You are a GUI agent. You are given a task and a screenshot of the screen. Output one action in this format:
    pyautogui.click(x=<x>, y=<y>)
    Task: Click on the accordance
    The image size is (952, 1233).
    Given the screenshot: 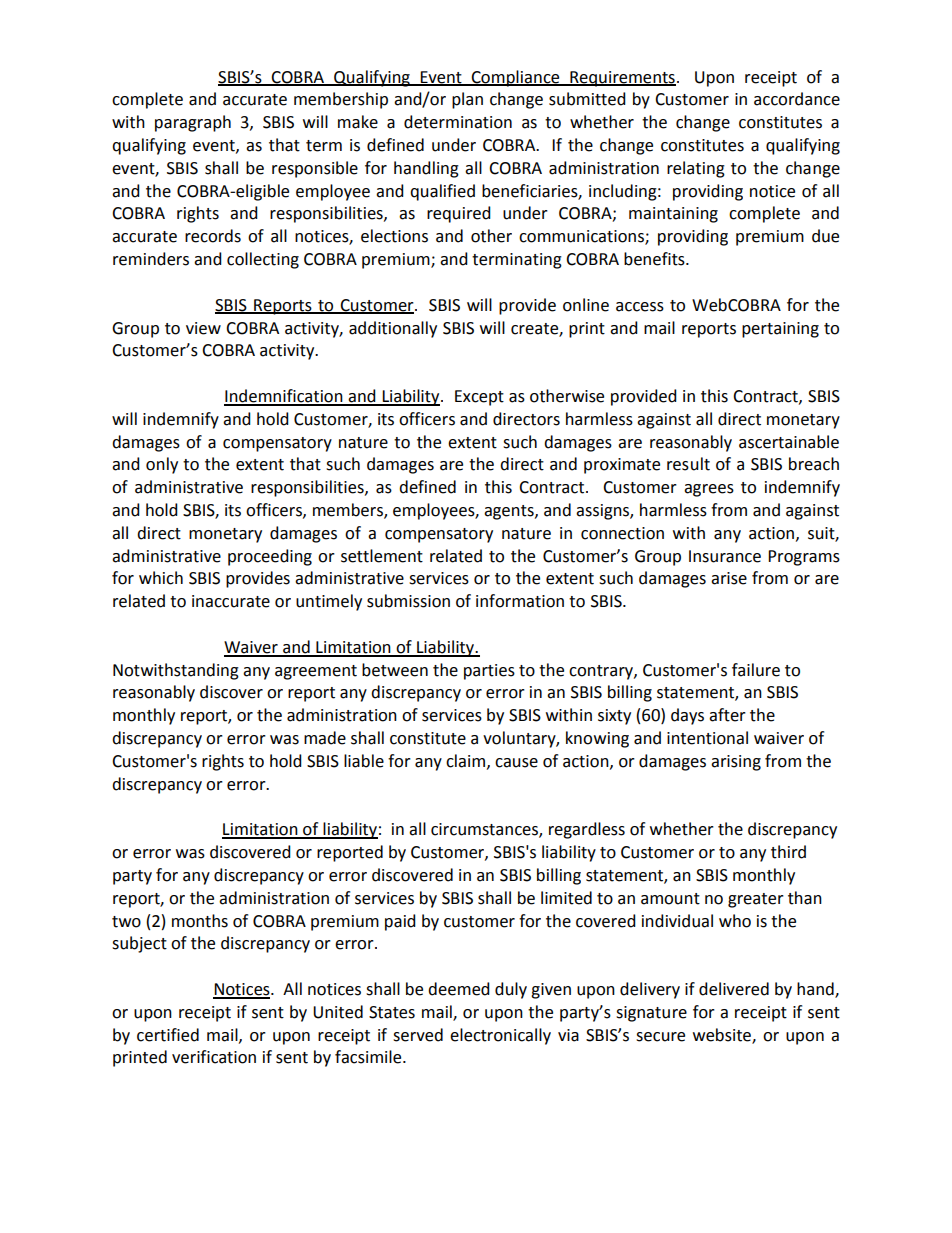 What is the action you would take?
    pyautogui.click(x=797, y=99)
